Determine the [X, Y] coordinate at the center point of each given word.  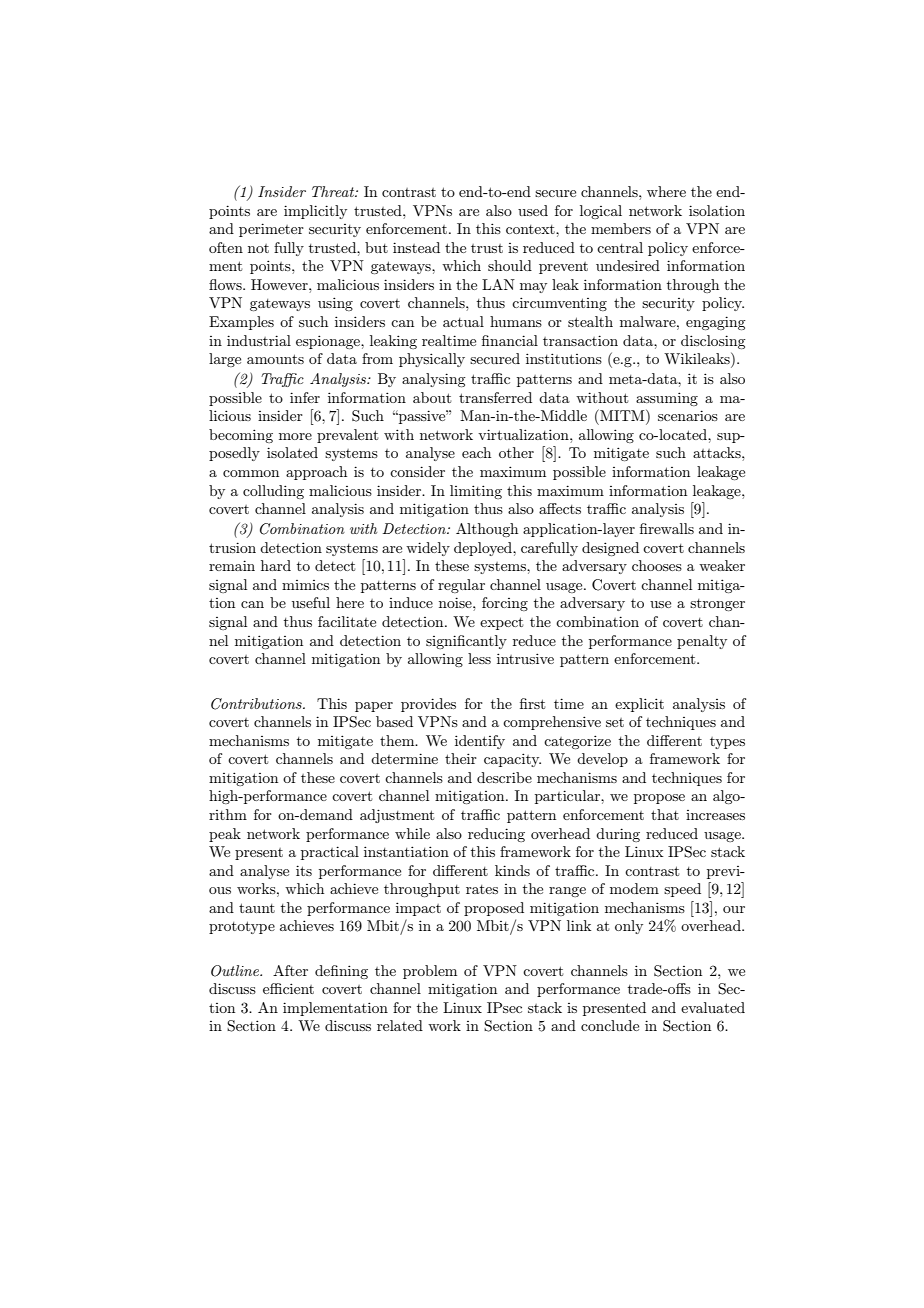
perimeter [271, 230]
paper [374, 707]
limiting [476, 492]
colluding [273, 492]
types [727, 743]
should [510, 265]
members [621, 228]
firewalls [667, 528]
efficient [288, 988]
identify [480, 742]
